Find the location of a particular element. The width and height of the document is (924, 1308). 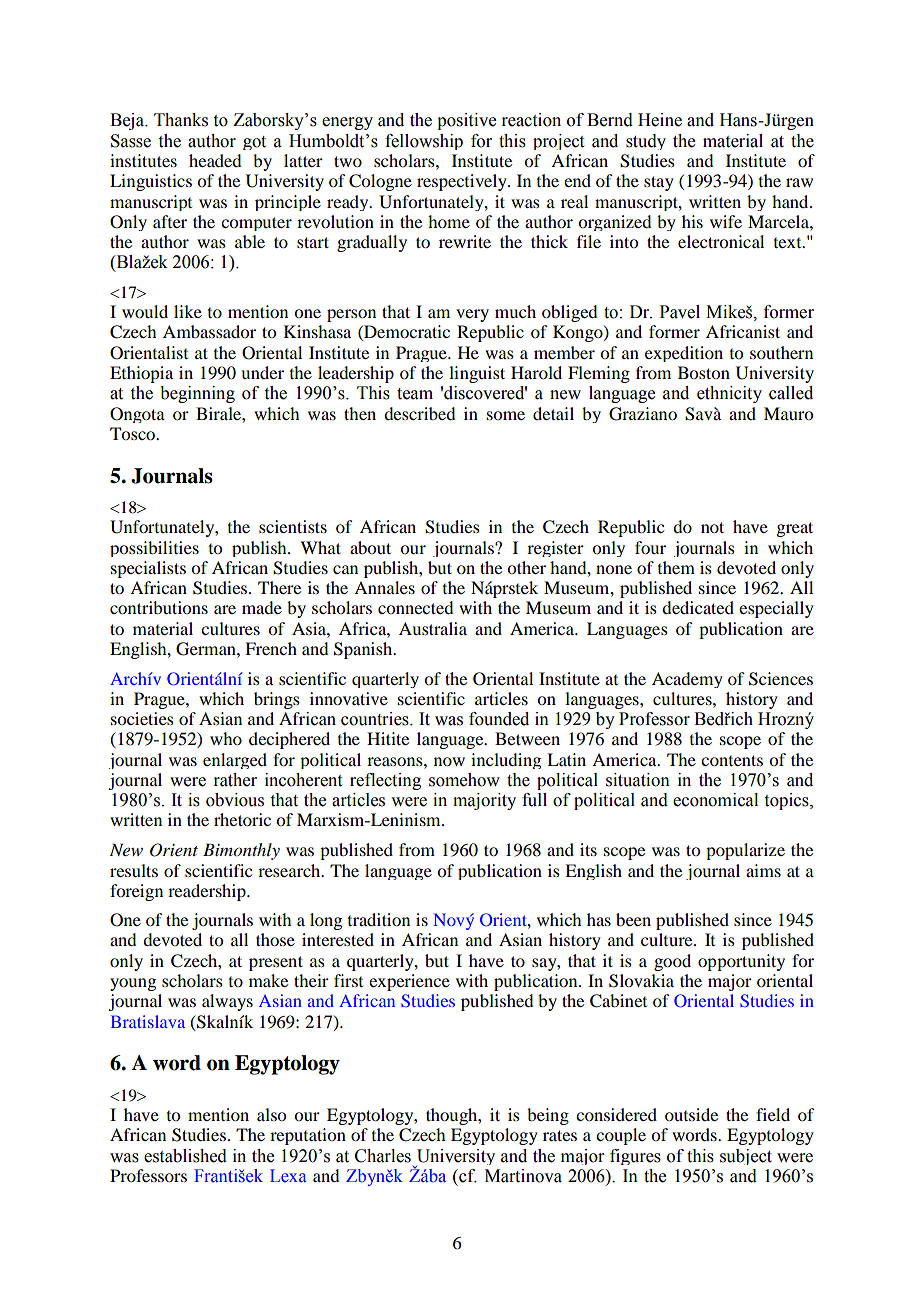

positive is located at coordinates (466, 121).
